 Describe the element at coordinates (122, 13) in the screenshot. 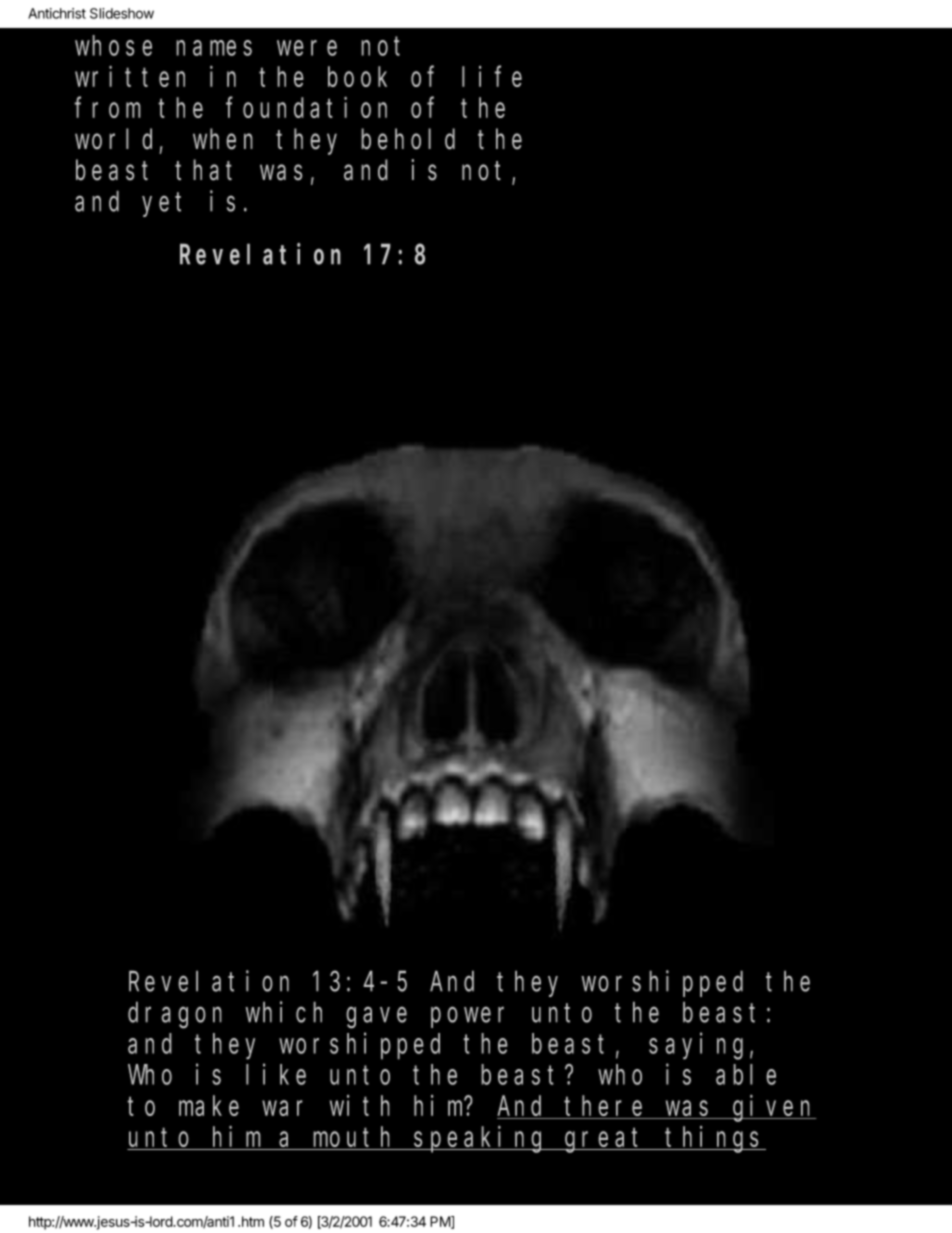

I see `Slideshow` at that location.
